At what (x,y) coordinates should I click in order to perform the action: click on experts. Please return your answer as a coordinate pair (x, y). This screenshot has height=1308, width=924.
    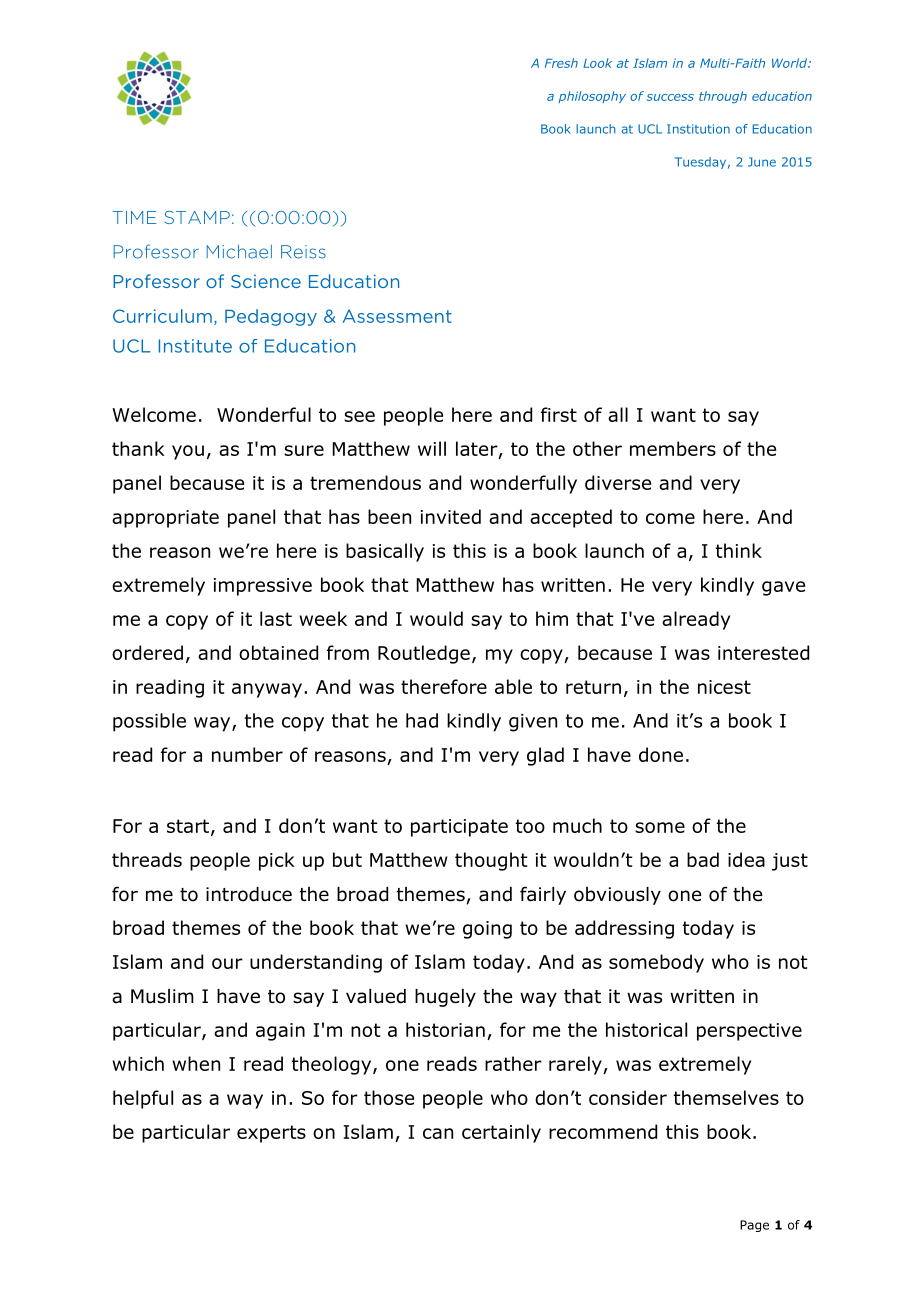
    Looking at the image, I should click on (271, 1134).
